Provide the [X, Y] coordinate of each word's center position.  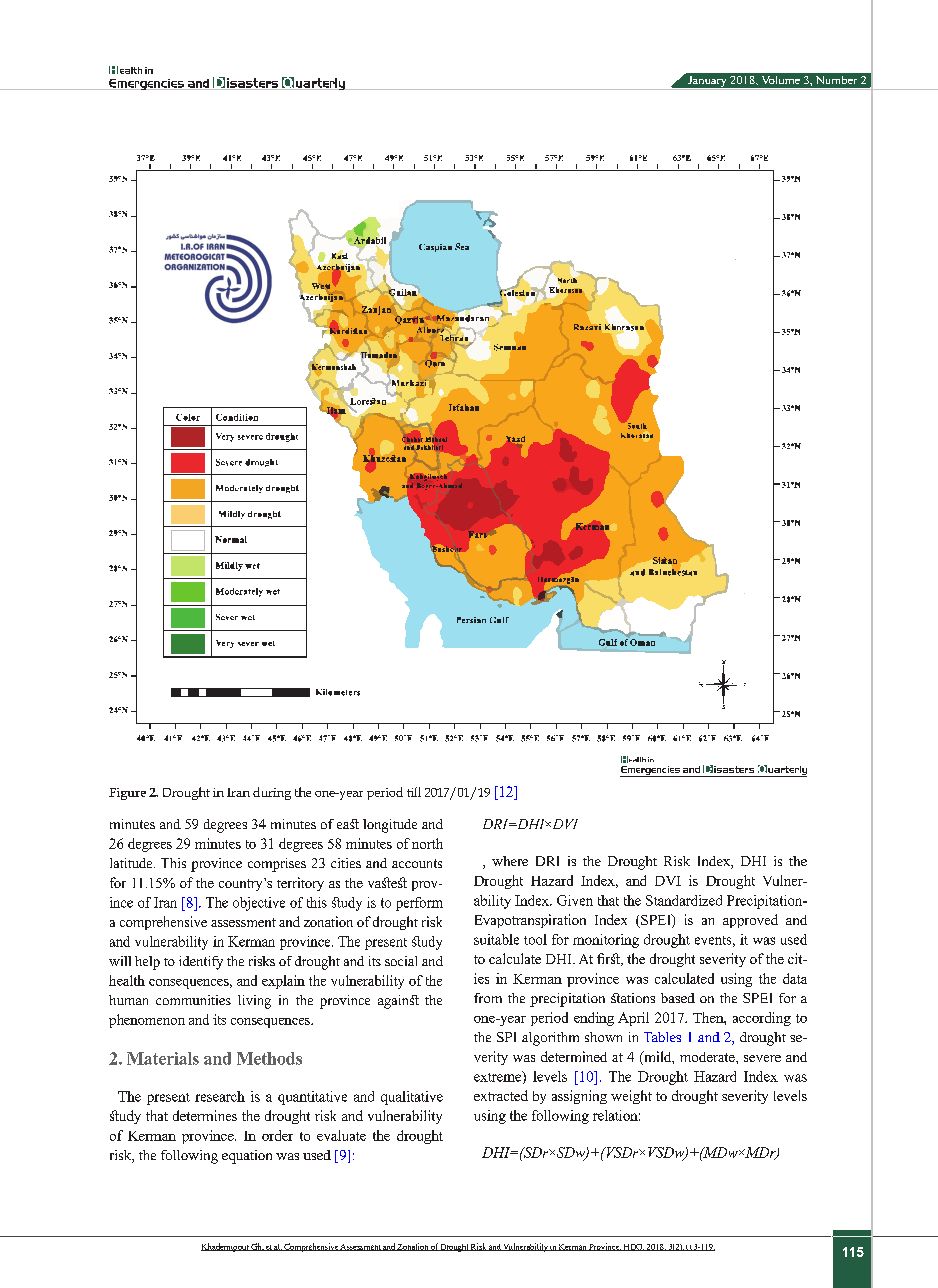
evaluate [341, 1135]
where [510, 861]
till [414, 792]
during [272, 793]
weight [631, 1097]
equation [247, 1157]
